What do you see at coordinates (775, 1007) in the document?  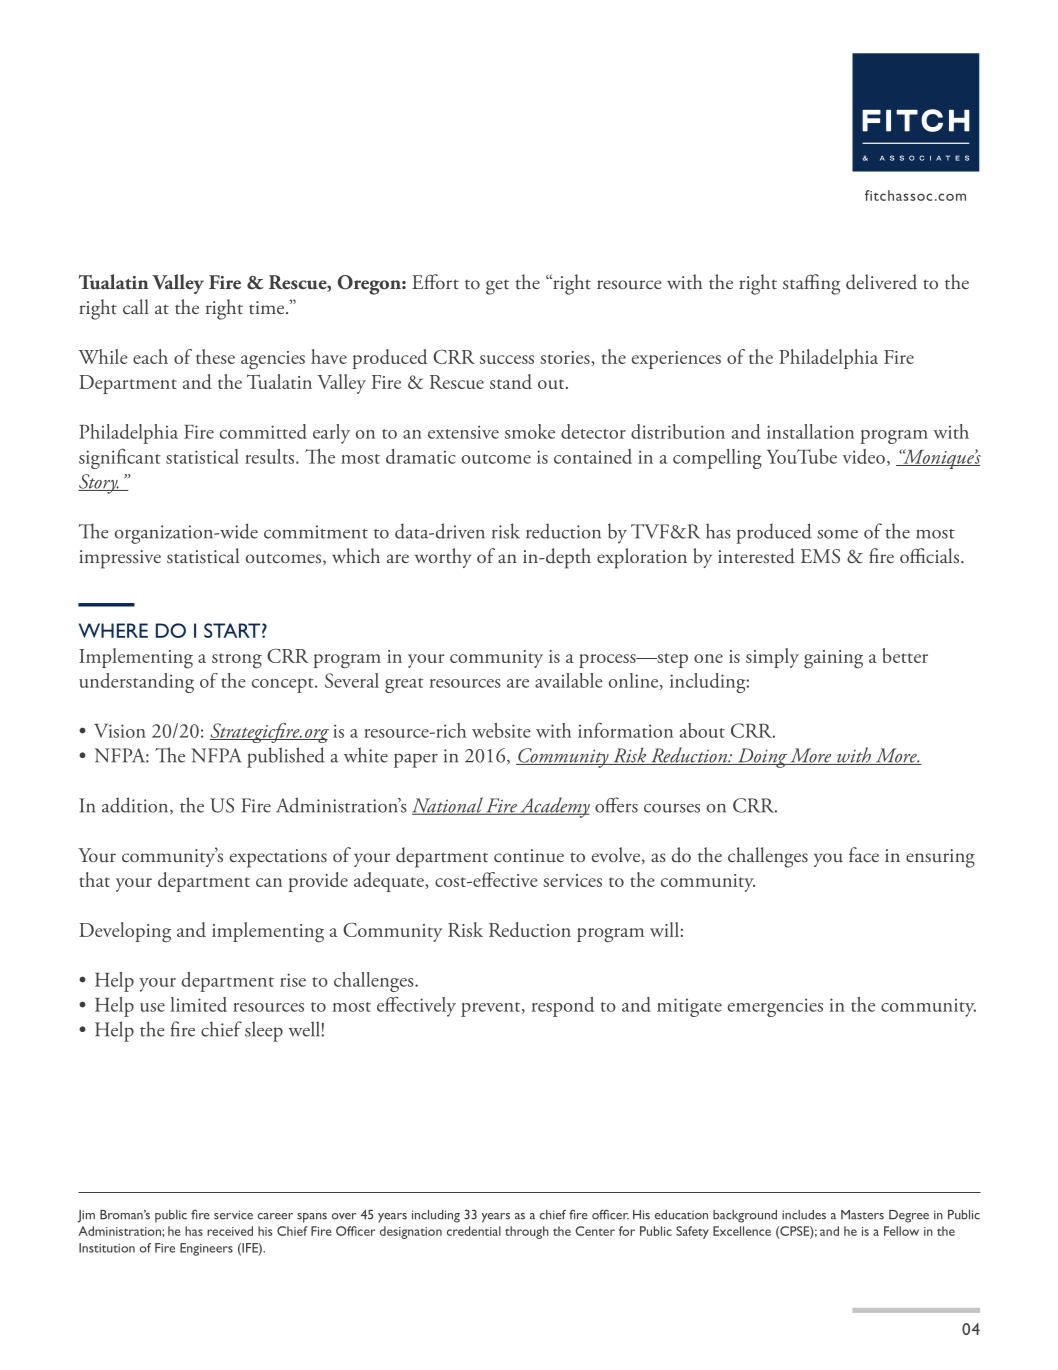 I see `emergencies` at bounding box center [775, 1007].
